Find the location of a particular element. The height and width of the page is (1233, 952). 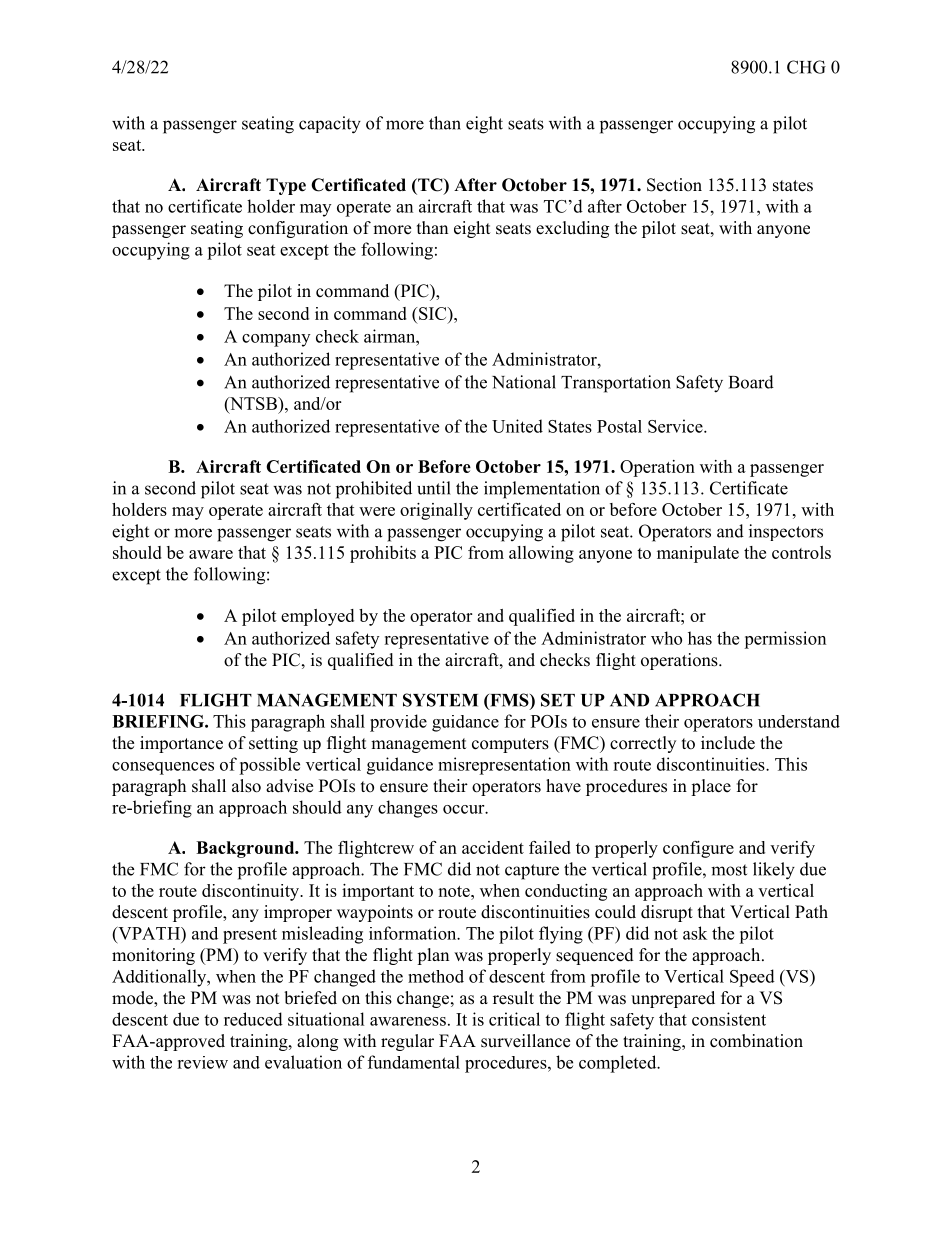

capacity is located at coordinates (330, 125).
